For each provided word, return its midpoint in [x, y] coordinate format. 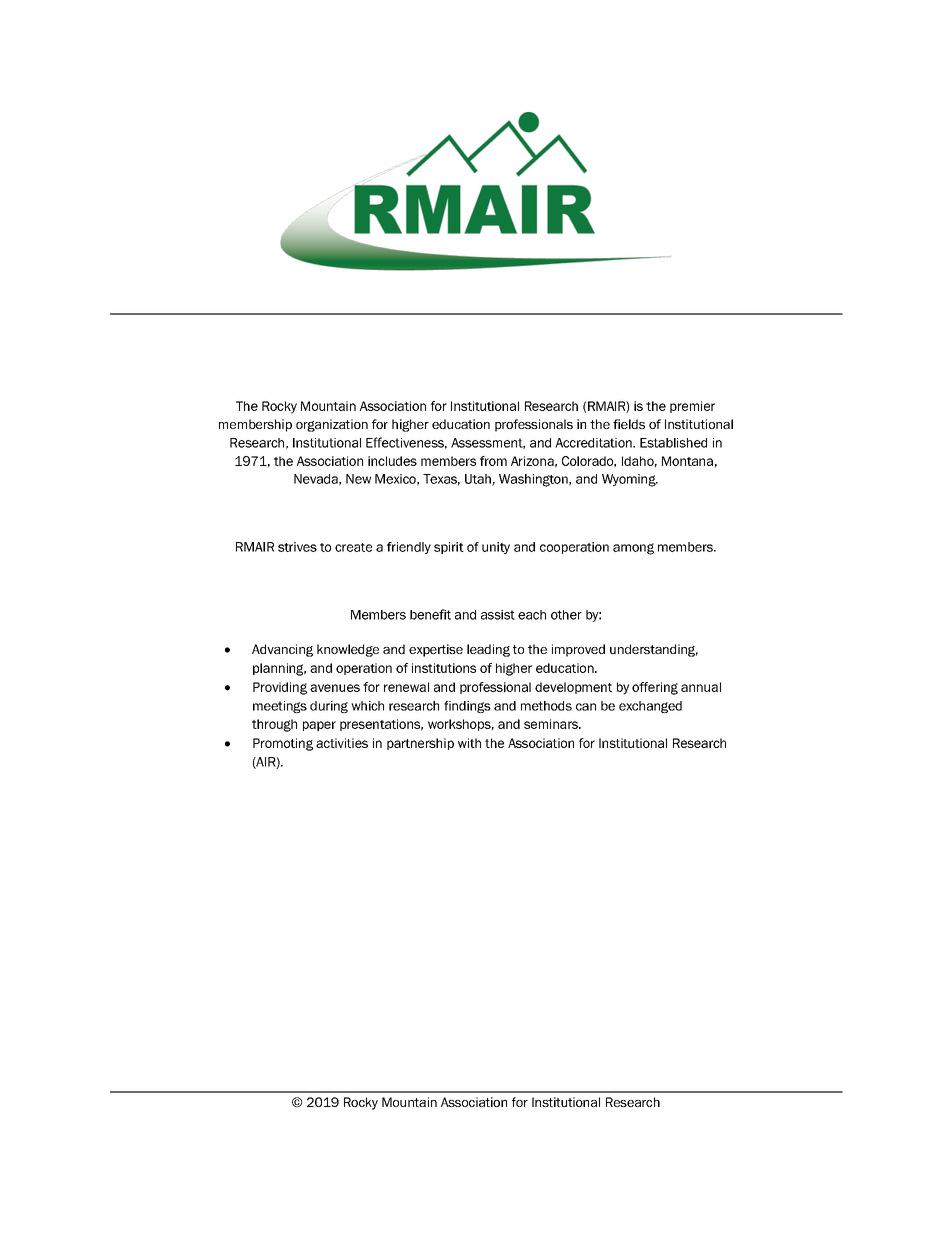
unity [496, 548]
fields [629, 424]
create [353, 547]
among [633, 549]
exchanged [650, 707]
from [493, 461]
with [469, 743]
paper [319, 726]
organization [332, 425]
